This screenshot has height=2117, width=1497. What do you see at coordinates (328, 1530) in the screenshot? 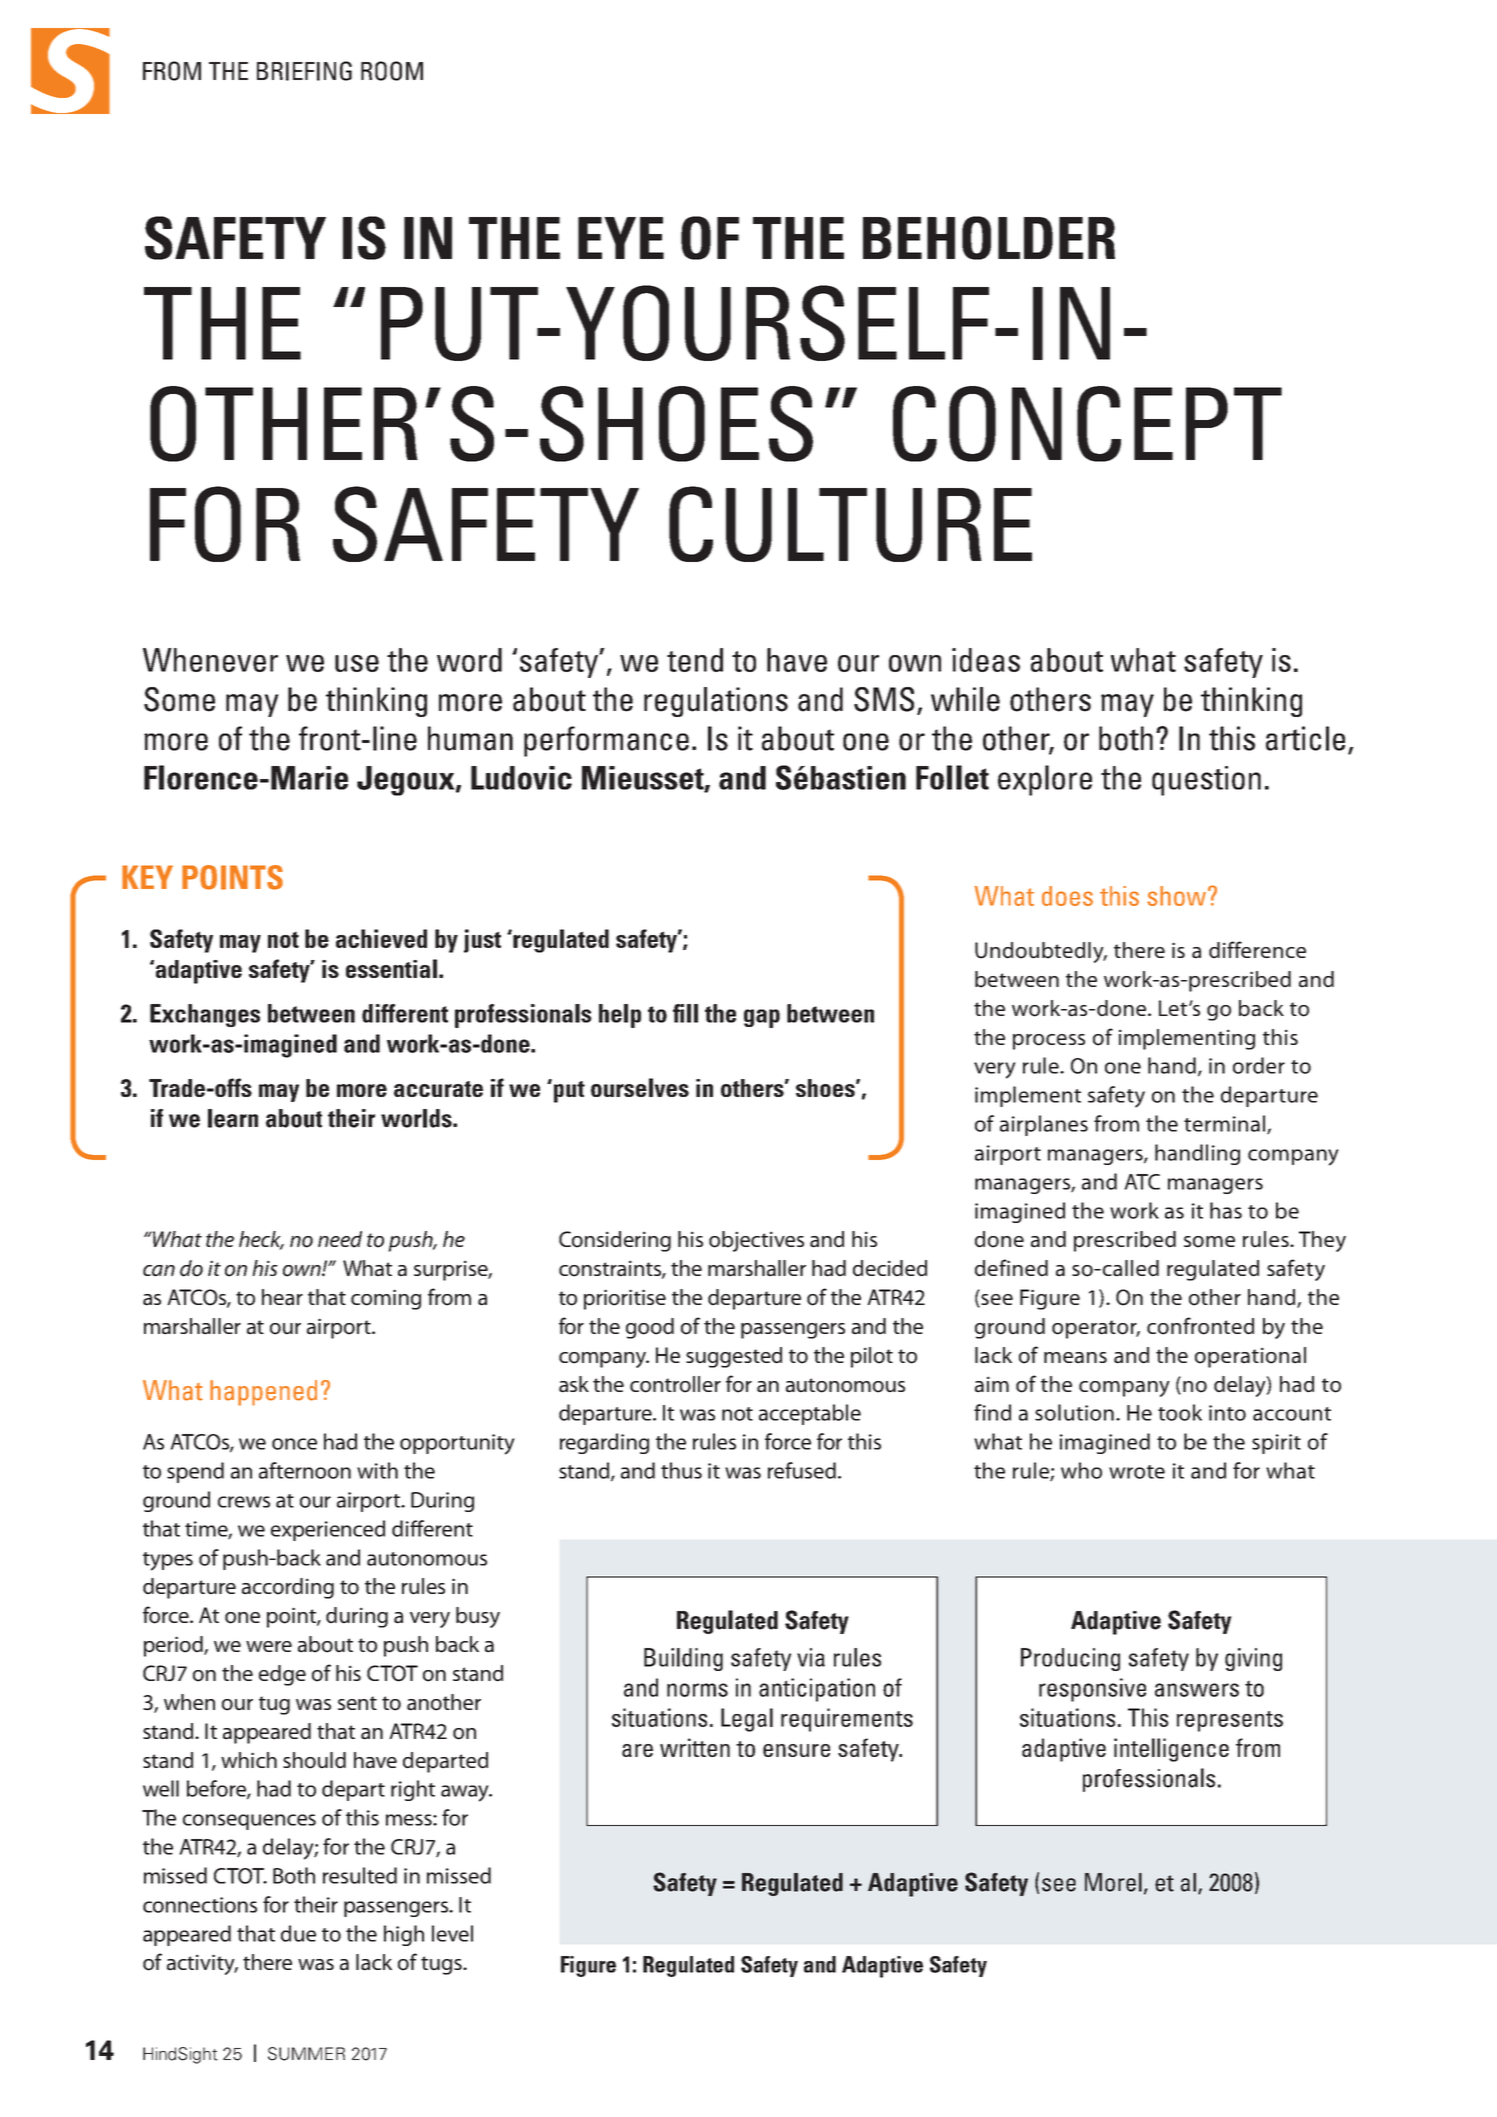
I see `experienced` at bounding box center [328, 1530].
